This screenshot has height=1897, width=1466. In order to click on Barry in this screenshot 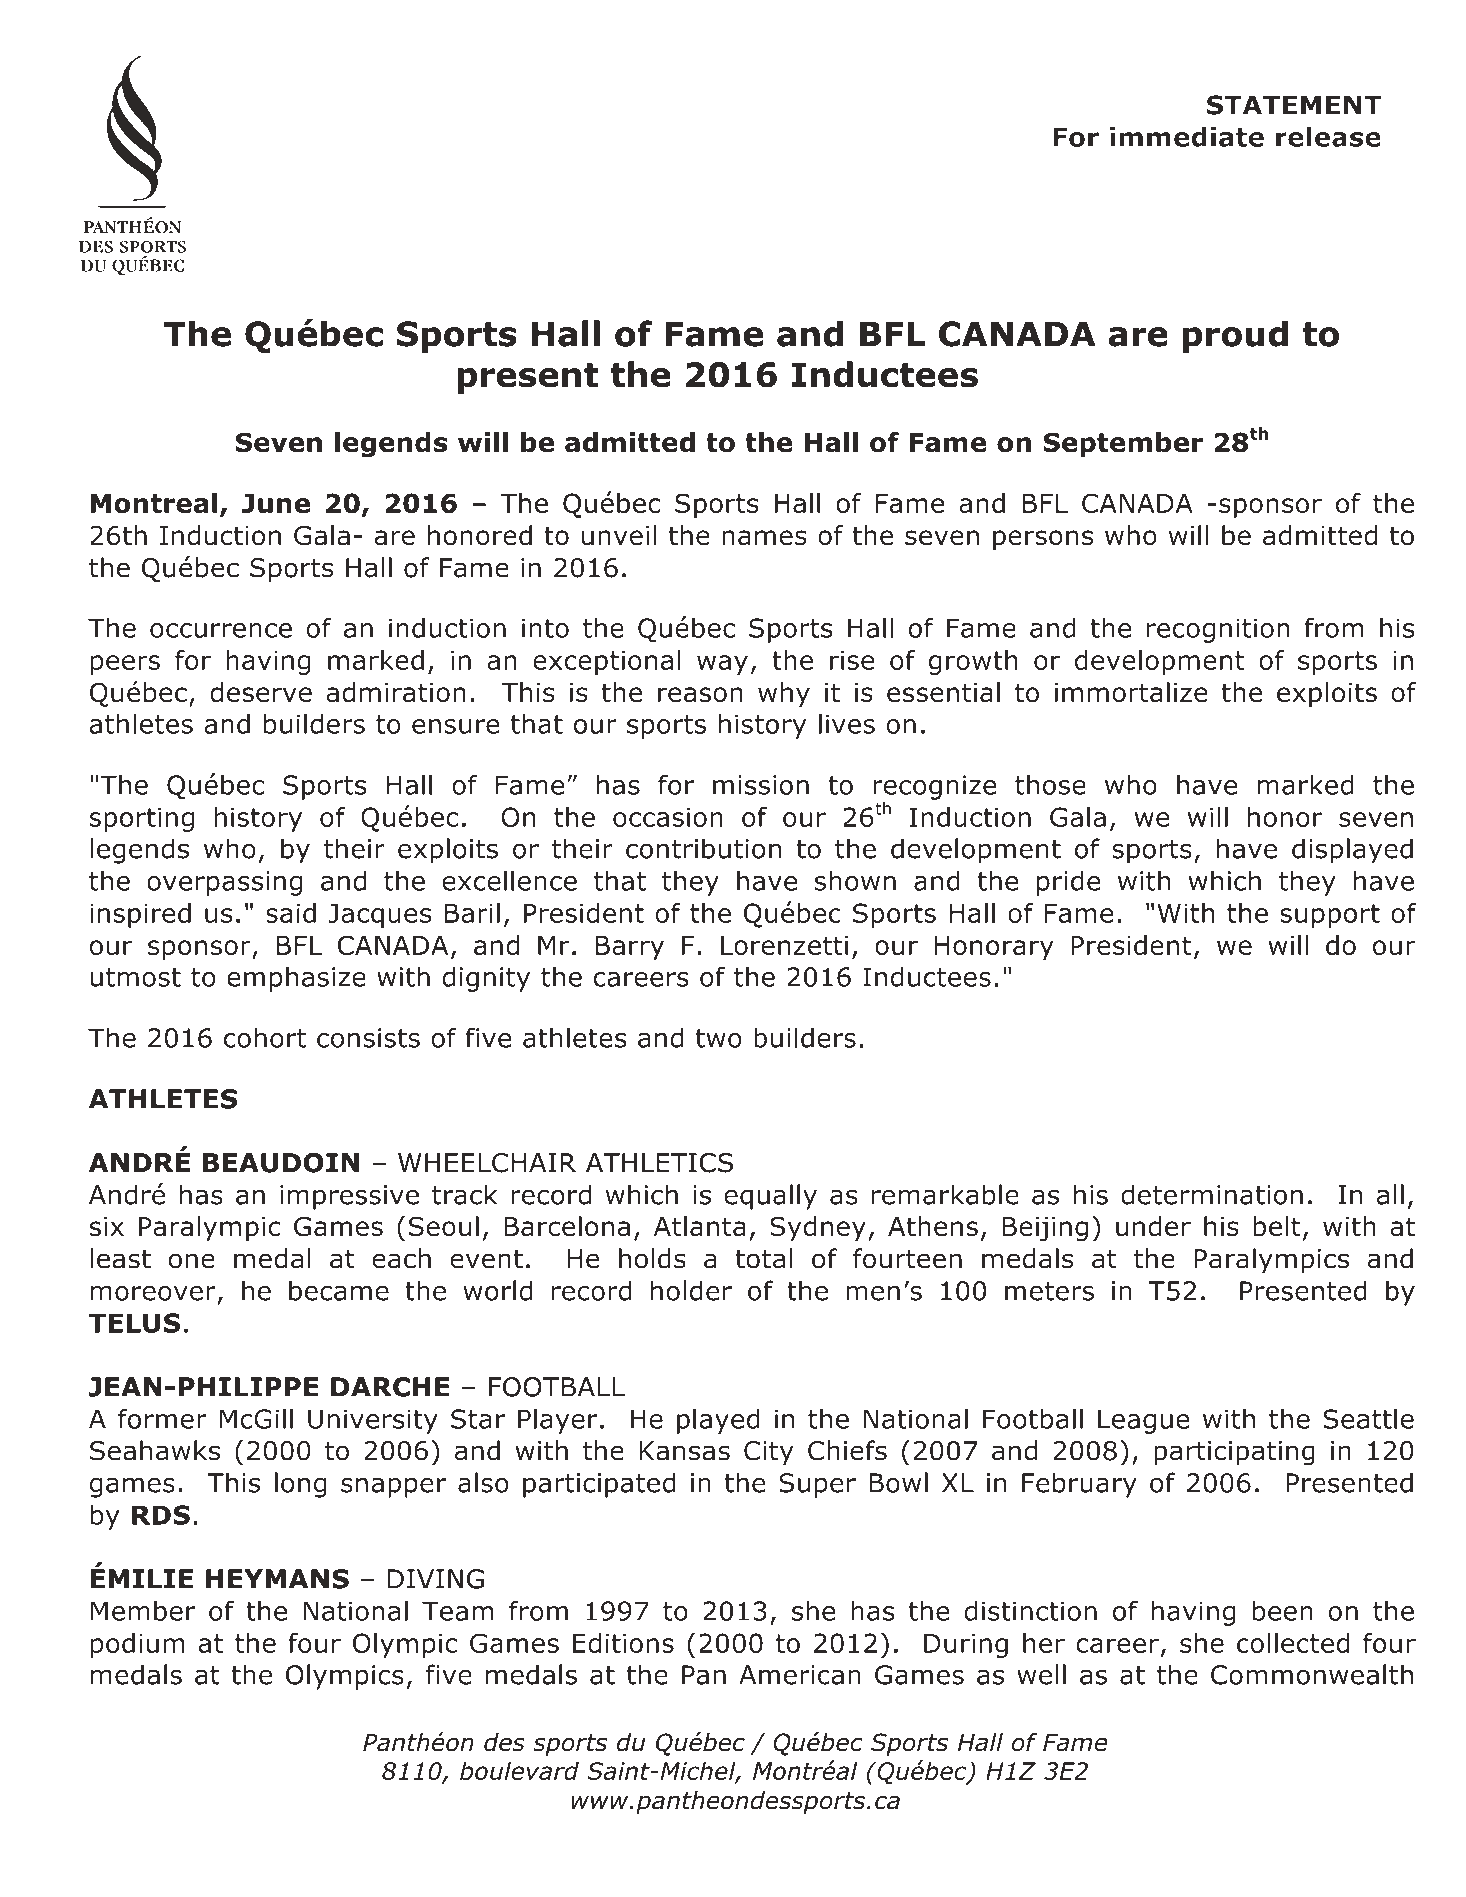, I will do `click(630, 948)`.
